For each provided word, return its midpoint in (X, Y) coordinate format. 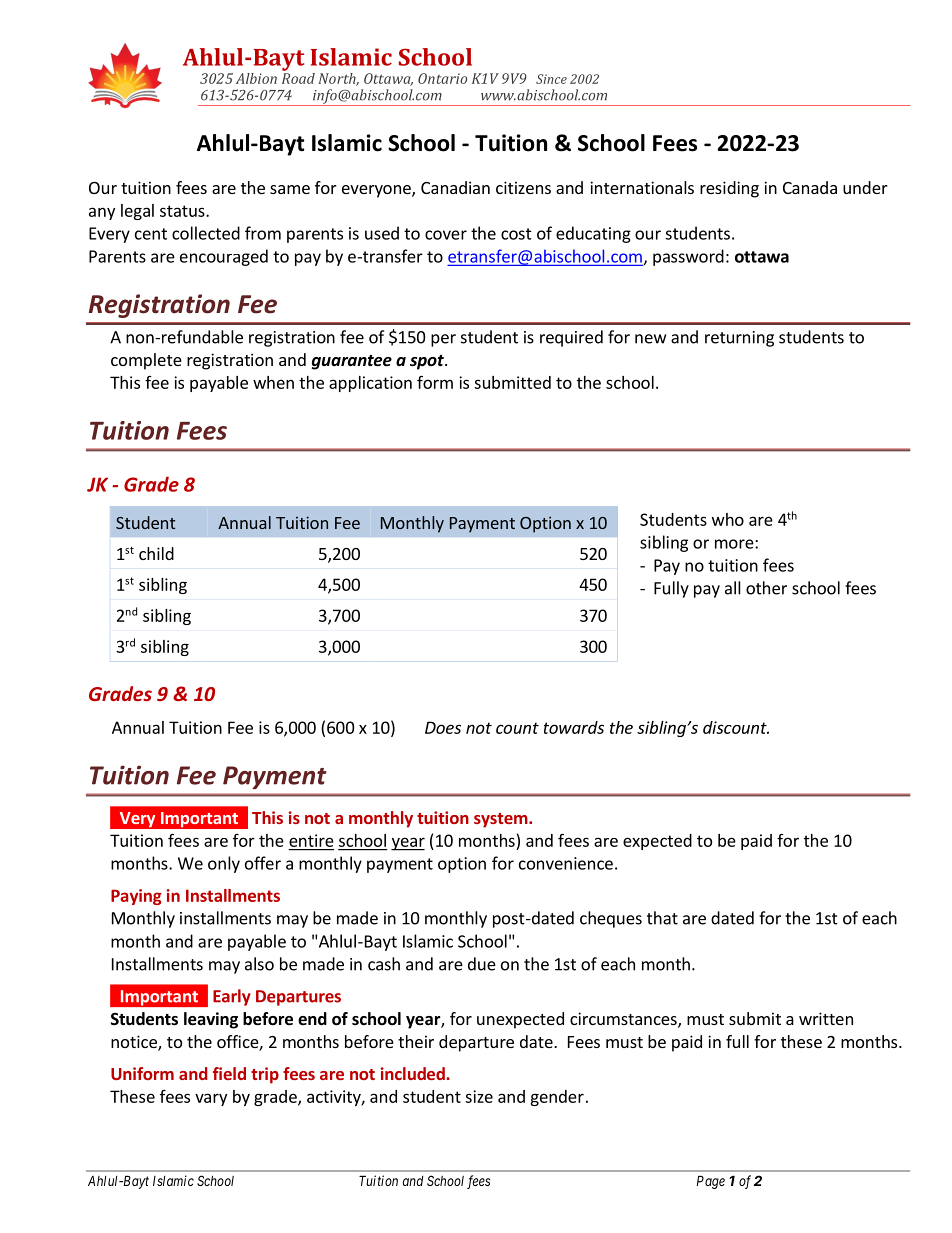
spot (428, 362)
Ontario (442, 78)
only (224, 864)
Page (710, 1182)
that (662, 918)
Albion (256, 78)
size (479, 1096)
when (273, 382)
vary (211, 1099)
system (502, 820)
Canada (810, 187)
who (728, 519)
